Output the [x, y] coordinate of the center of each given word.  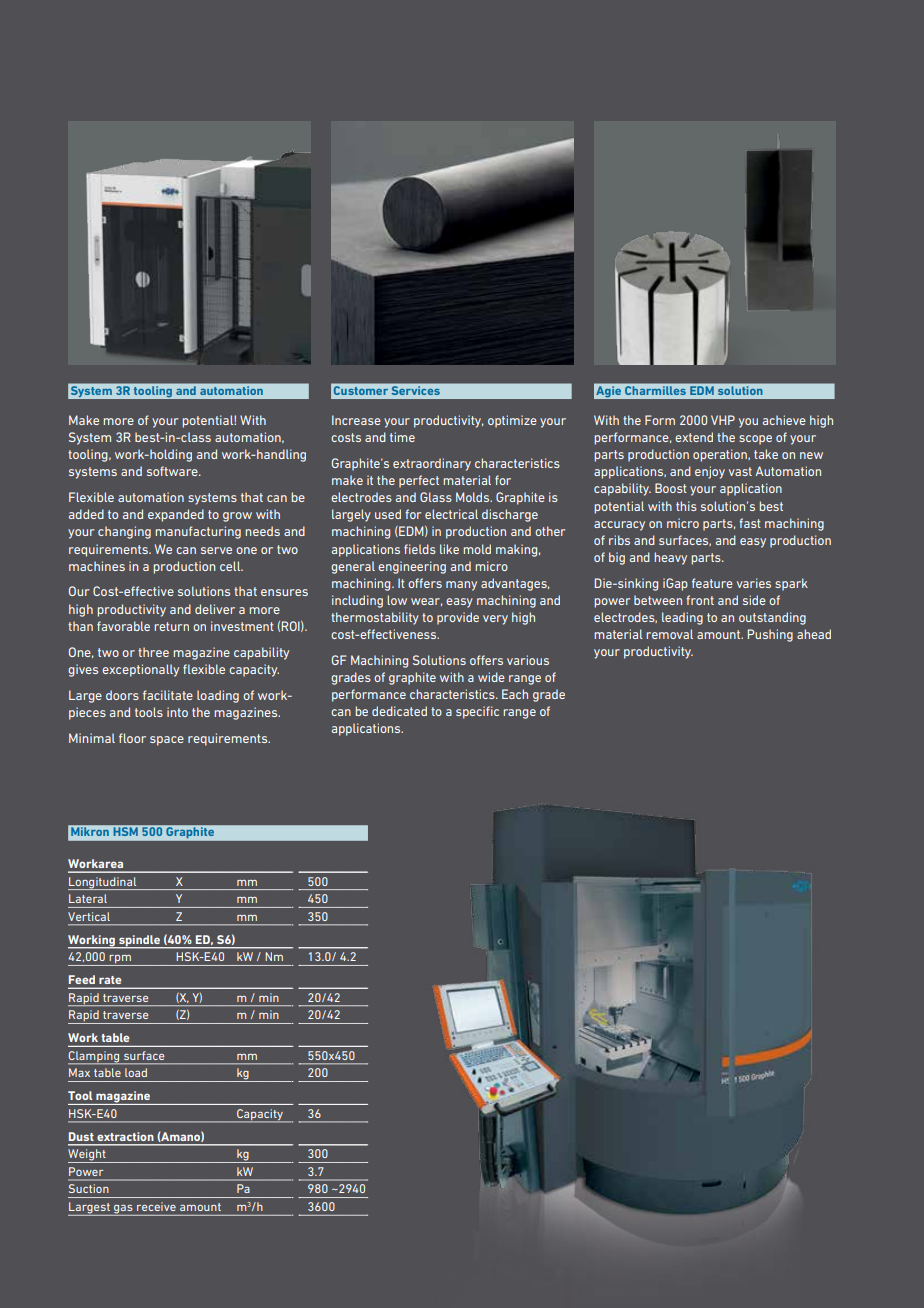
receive [156, 1206]
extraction [125, 1136]
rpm [120, 960]
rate [110, 980]
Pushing [770, 635]
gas [123, 1210]
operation [721, 455]
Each [515, 694]
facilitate [168, 695]
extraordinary [432, 464]
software [173, 471]
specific [477, 712]
